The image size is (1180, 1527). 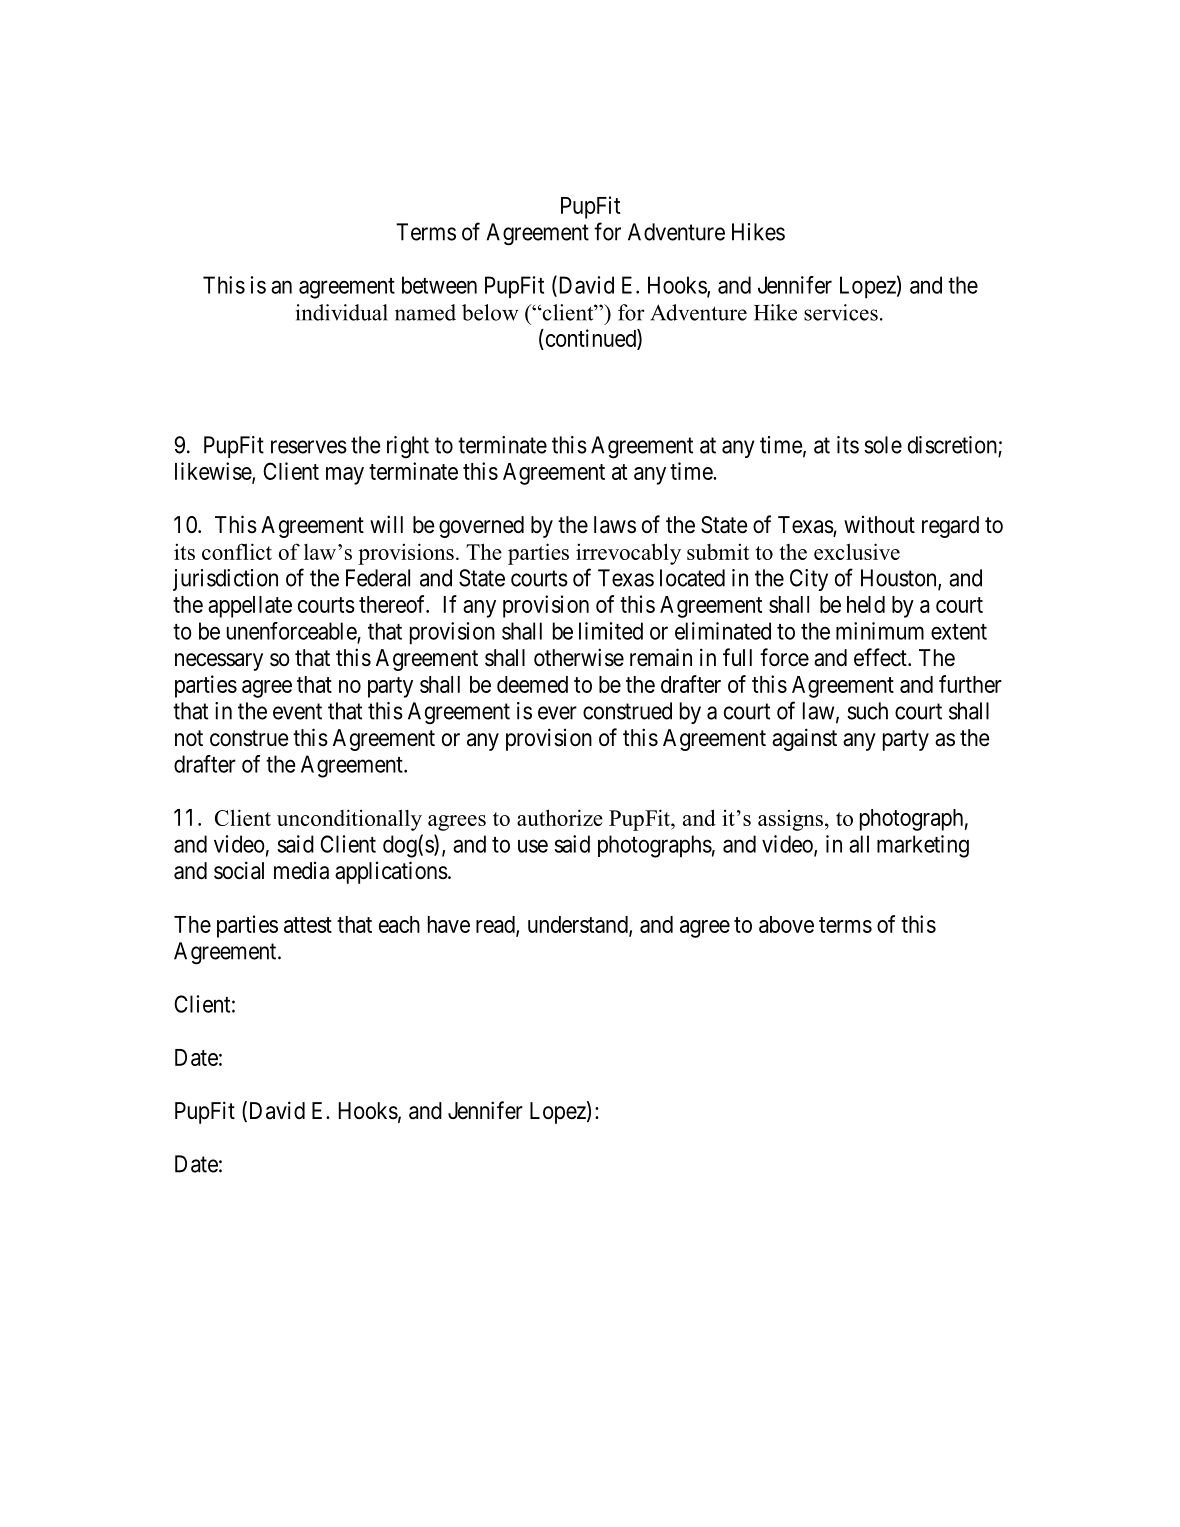 What do you see at coordinates (879, 524) in the image?
I see `without` at bounding box center [879, 524].
